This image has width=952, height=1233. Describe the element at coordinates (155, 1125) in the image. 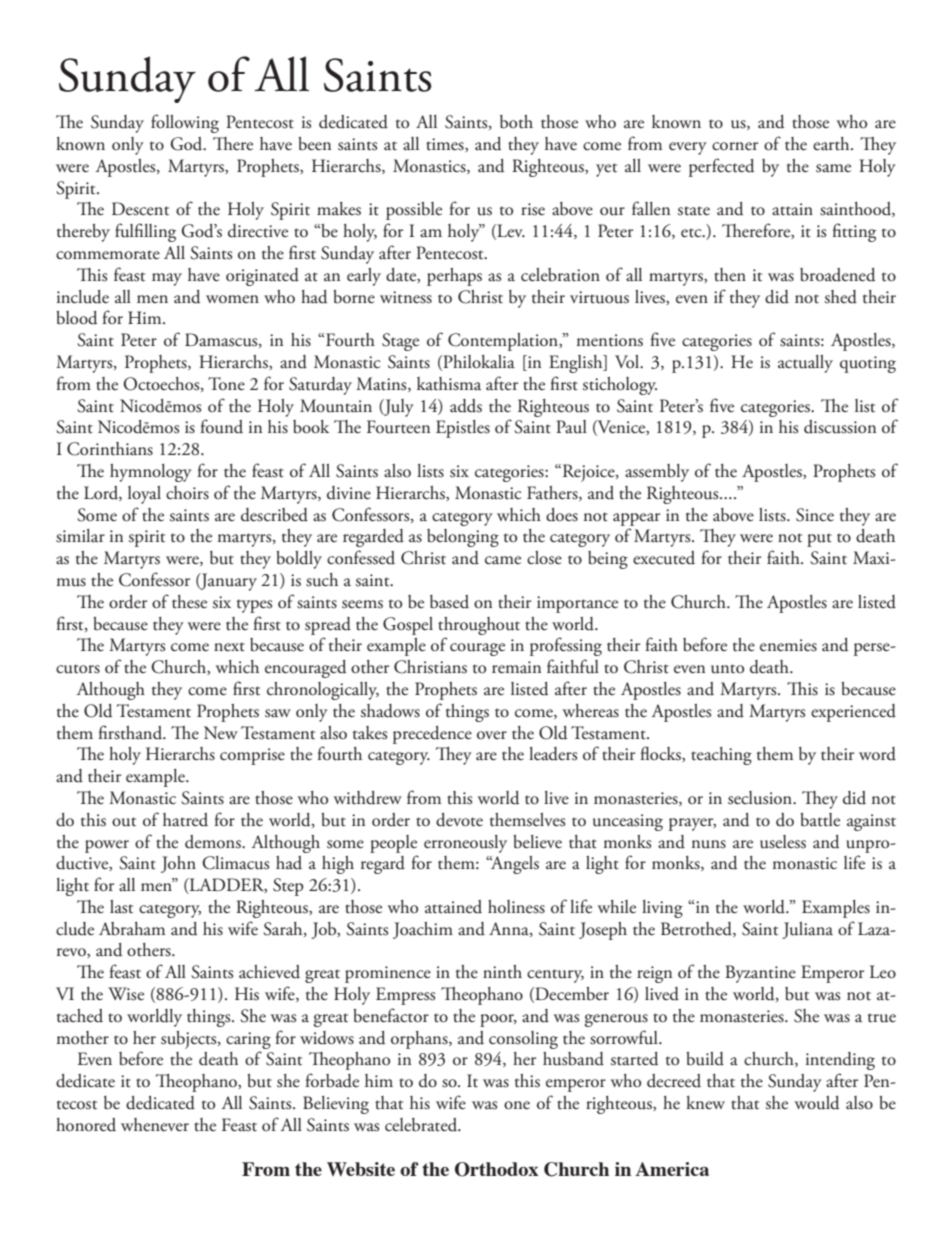

I see `whenever` at that location.
